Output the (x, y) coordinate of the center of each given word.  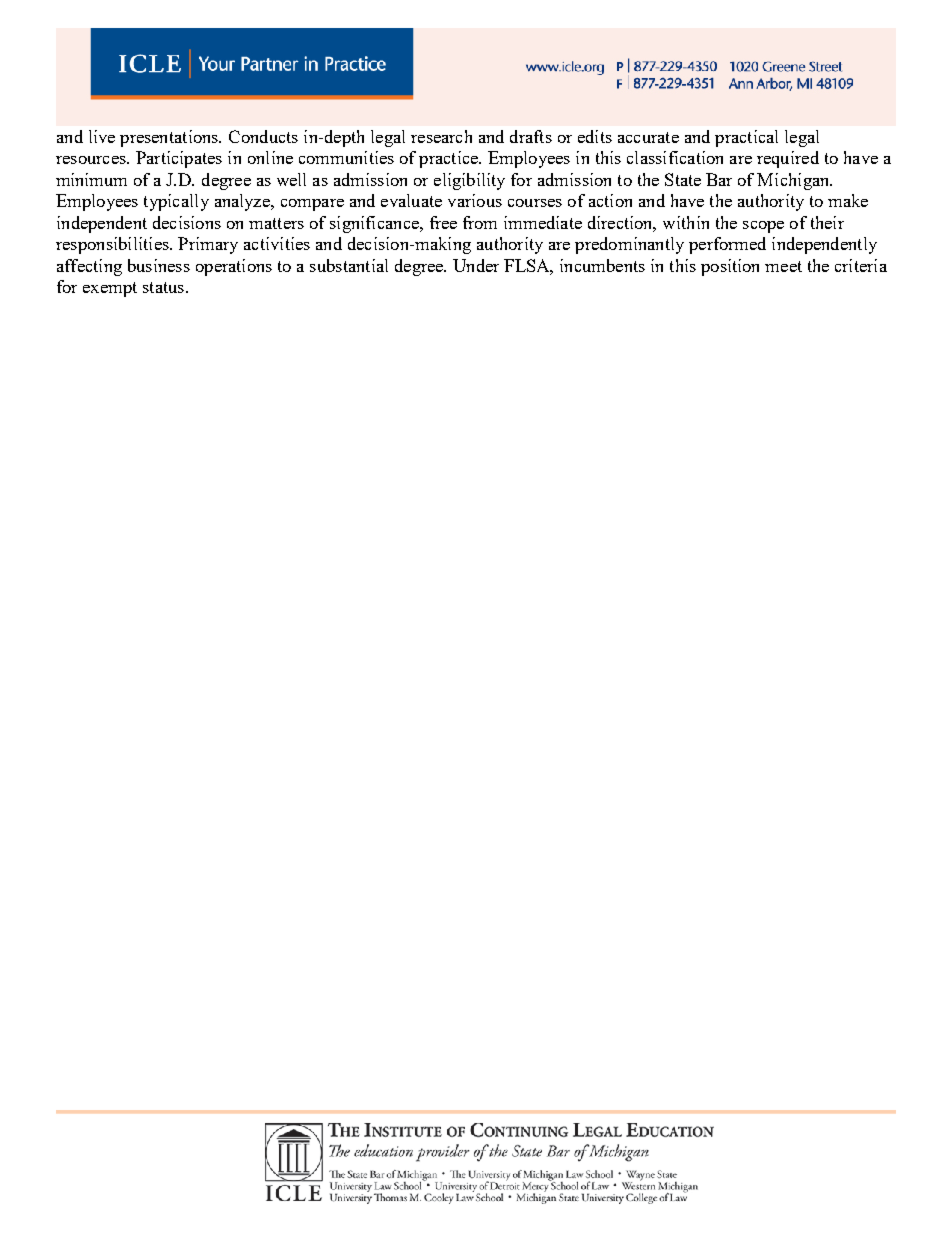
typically (176, 202)
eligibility (469, 181)
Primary (208, 245)
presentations (170, 138)
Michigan (794, 181)
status (163, 287)
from (480, 222)
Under (476, 265)
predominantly (629, 245)
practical (746, 138)
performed (727, 245)
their (827, 222)
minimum (91, 179)
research (441, 136)
